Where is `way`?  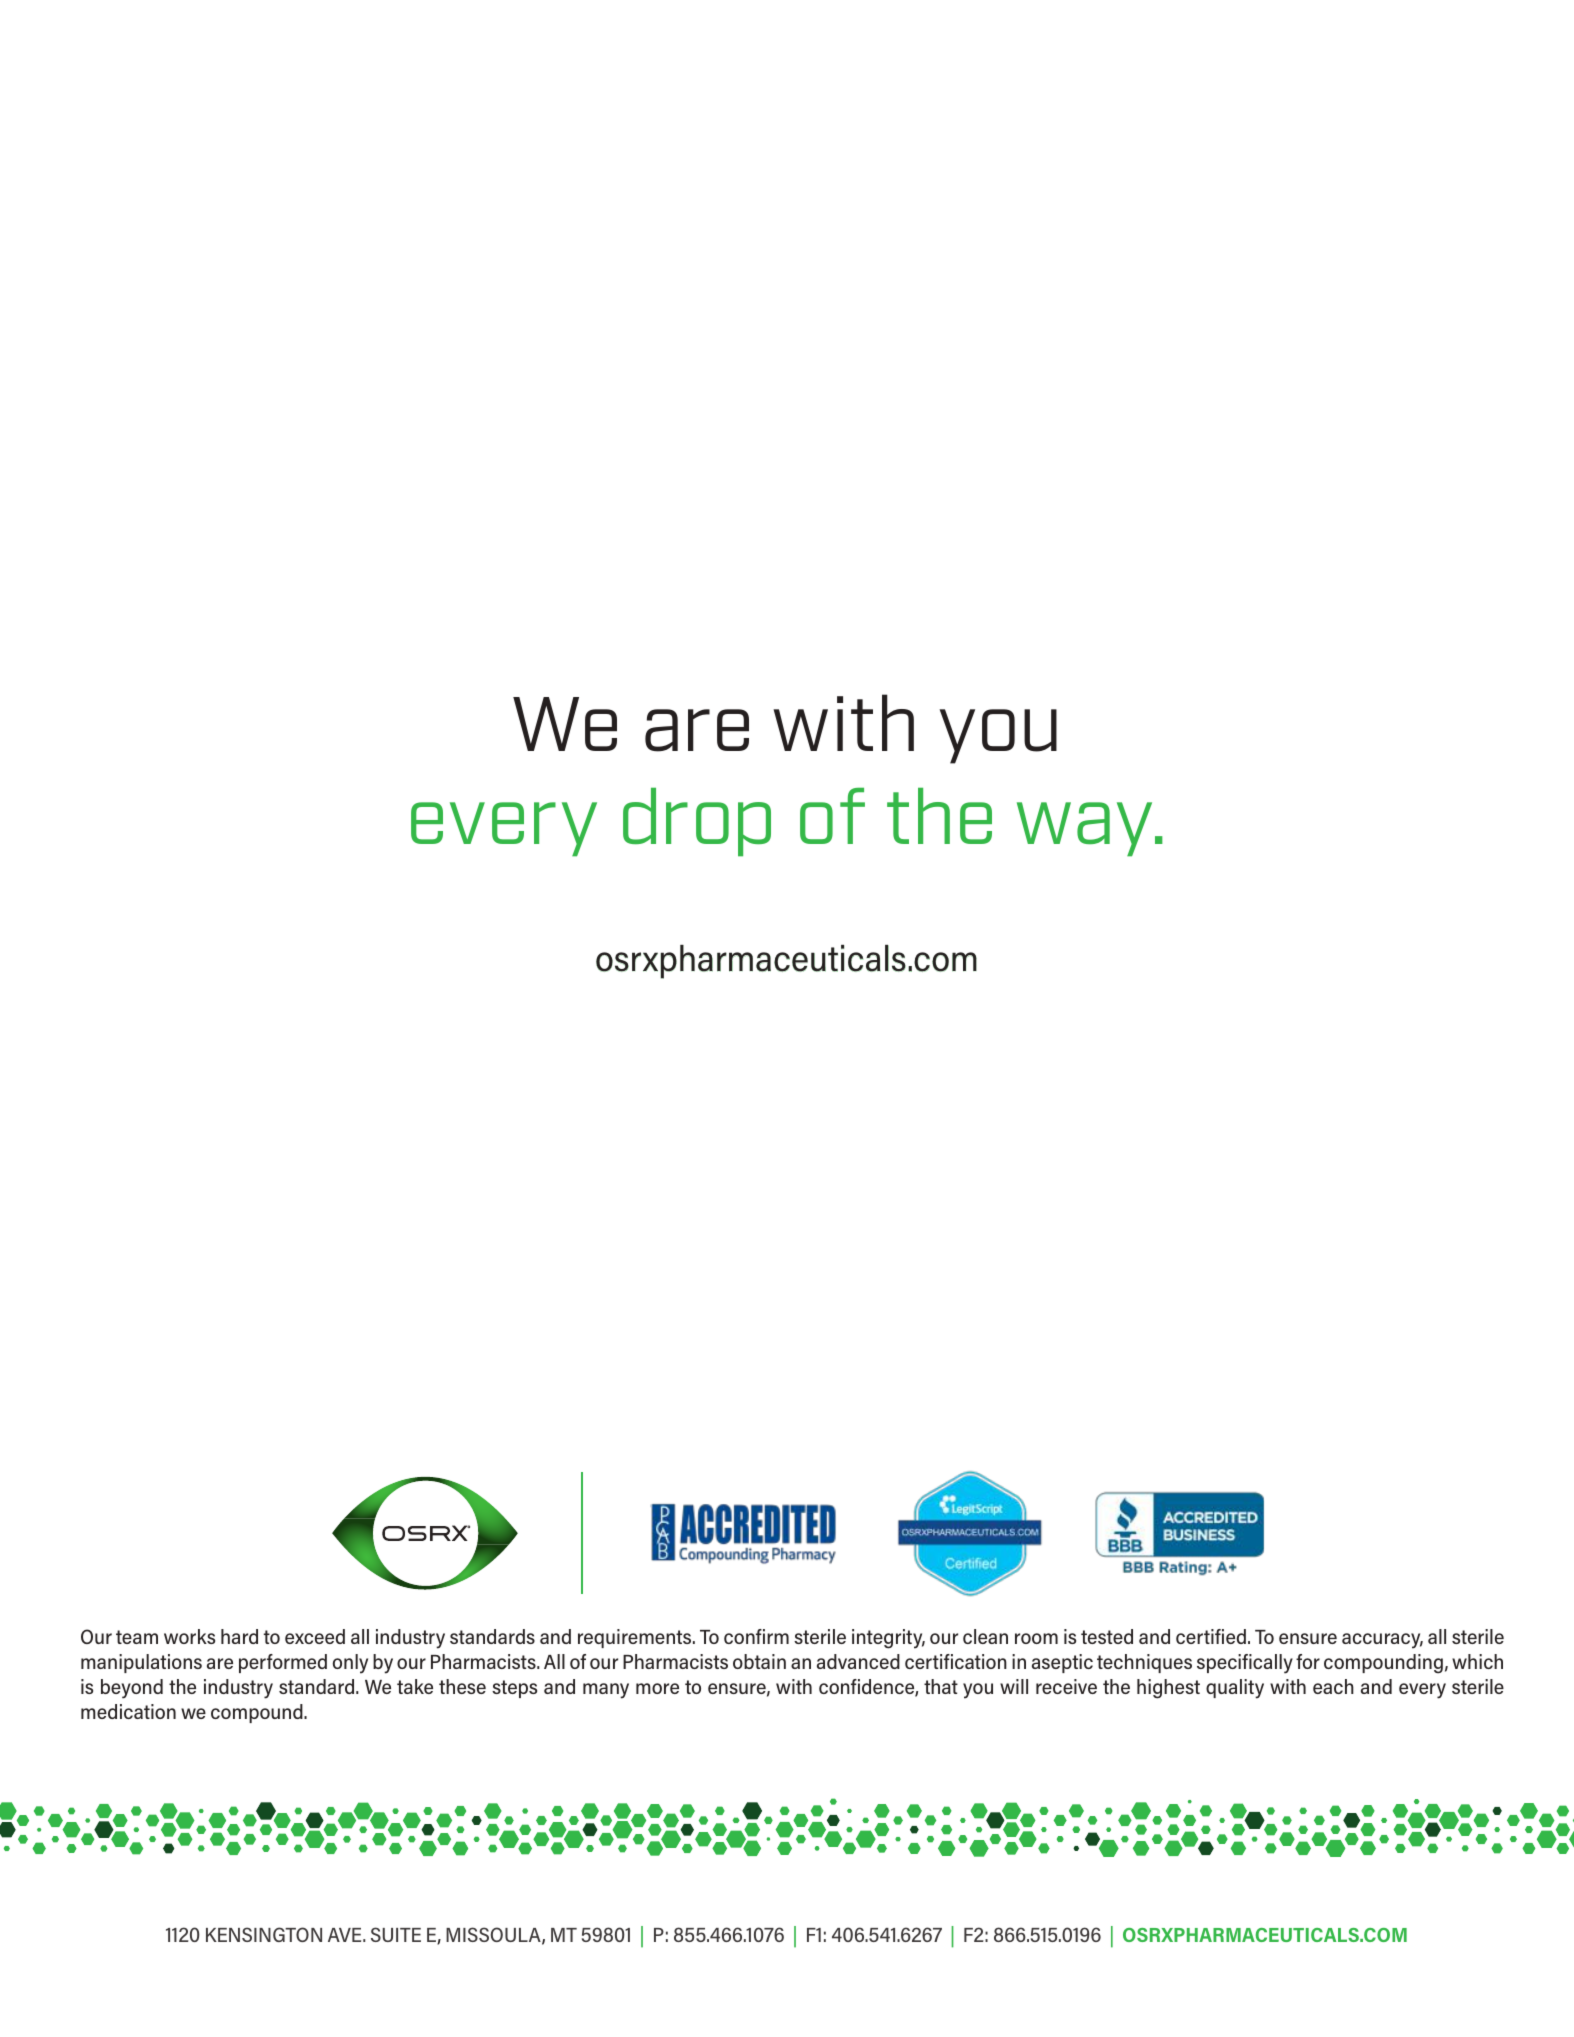 way is located at coordinates (1084, 829).
